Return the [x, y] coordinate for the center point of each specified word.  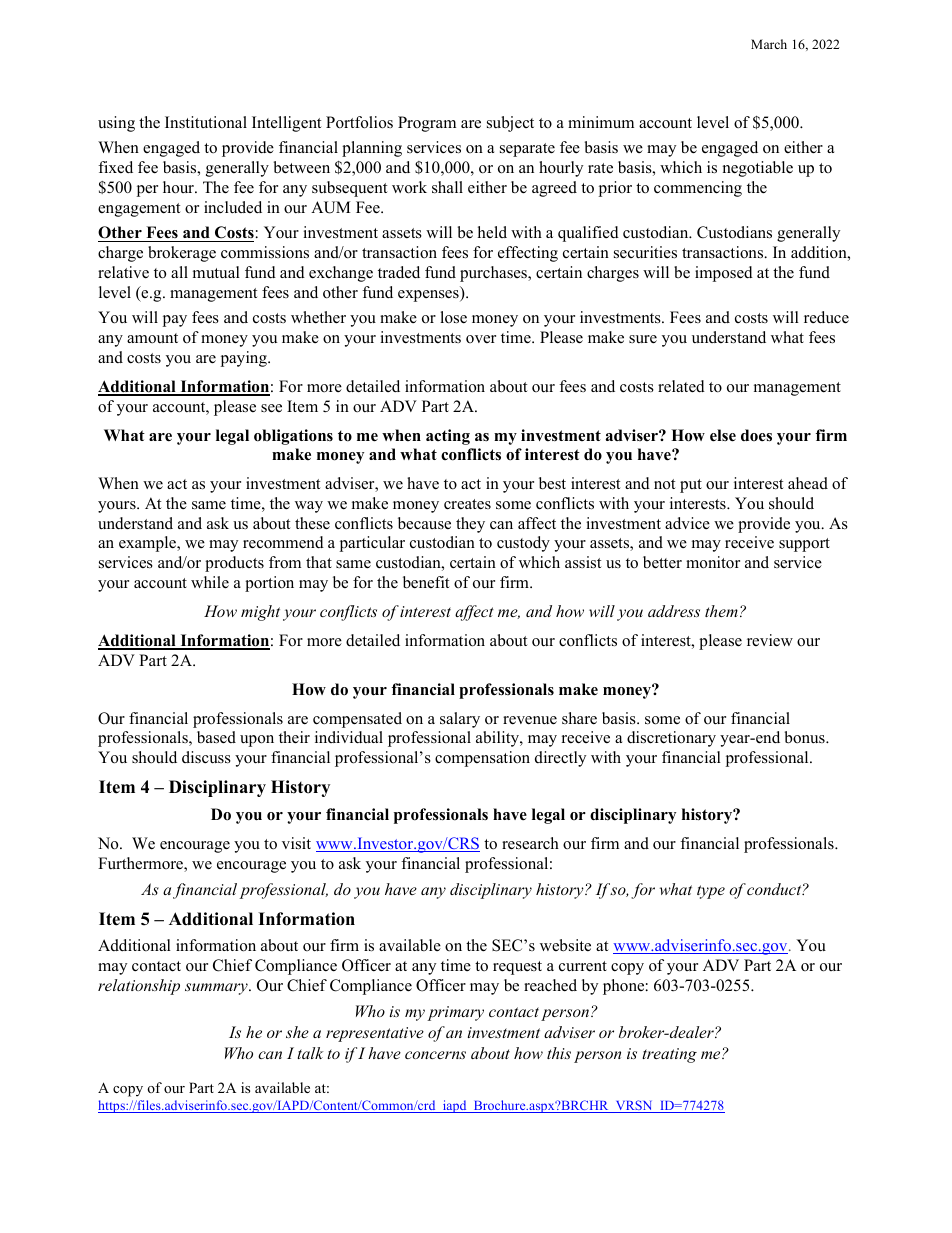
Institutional [206, 122]
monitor [713, 562]
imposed [724, 274]
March [769, 44]
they [470, 525]
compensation [482, 759]
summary [217, 989]
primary [455, 1013]
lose [453, 317]
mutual [216, 272]
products [234, 564]
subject [510, 124]
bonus [806, 737]
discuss [206, 757]
